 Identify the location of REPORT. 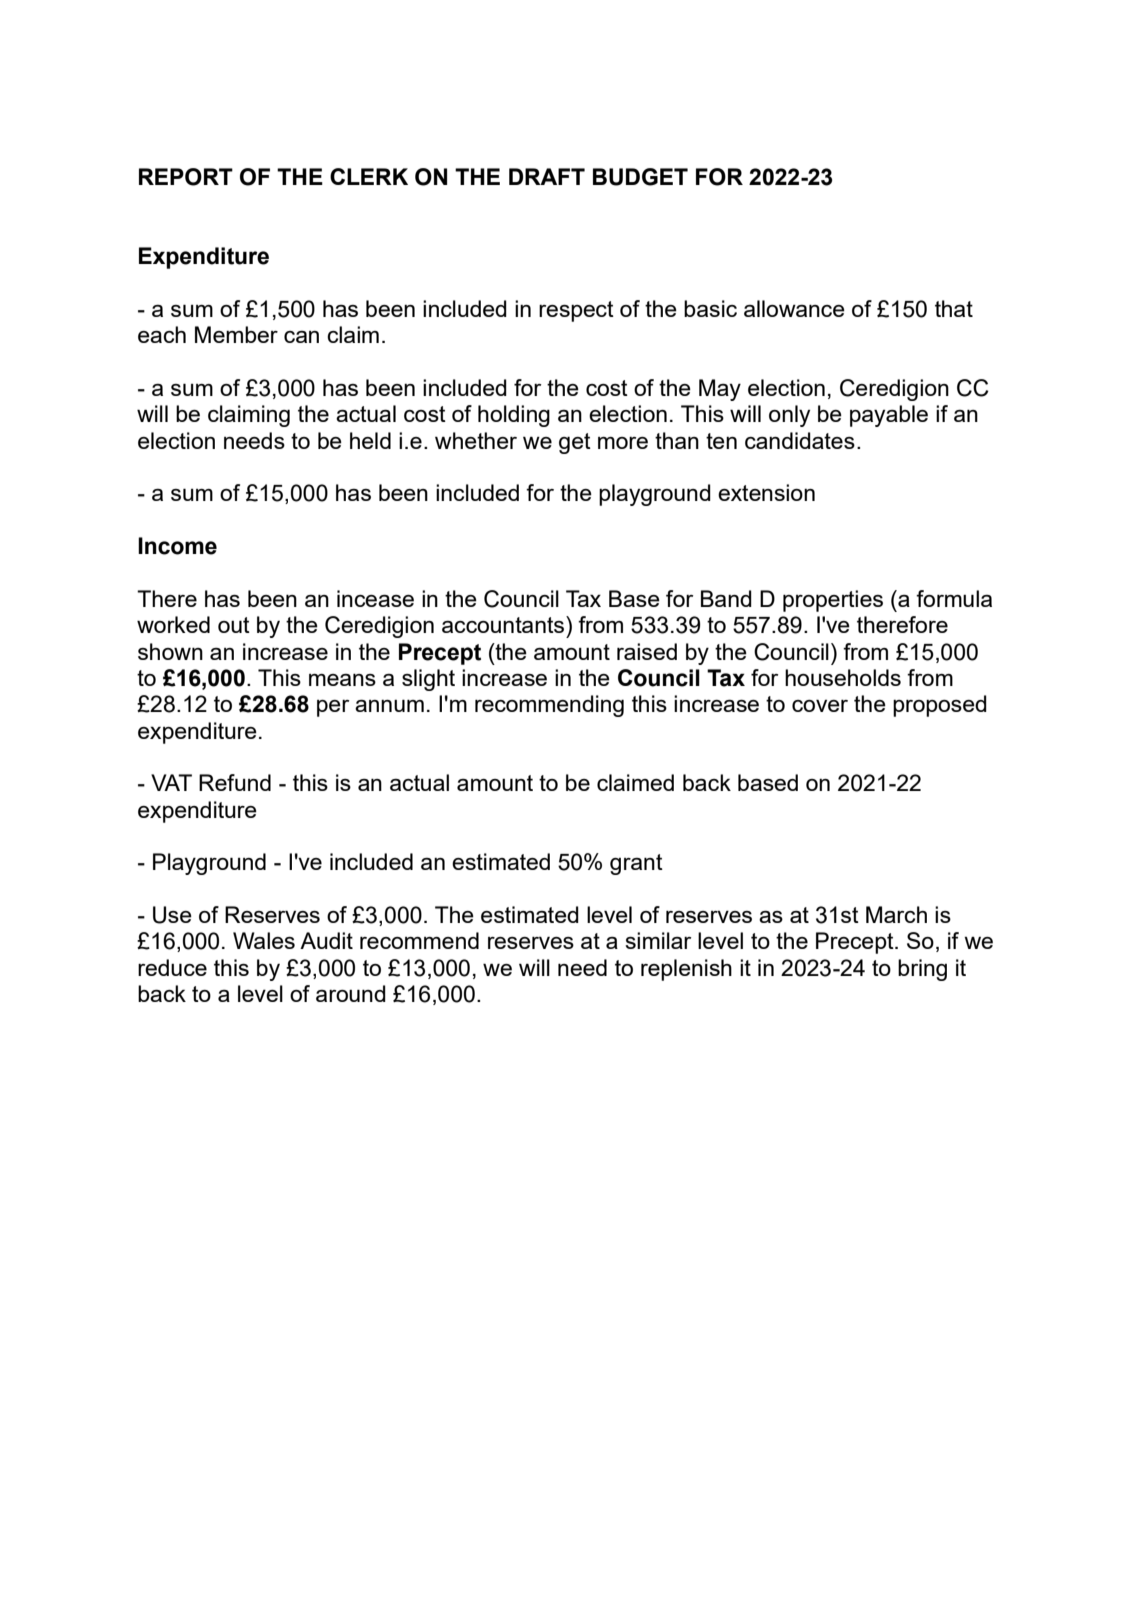
(186, 177).
